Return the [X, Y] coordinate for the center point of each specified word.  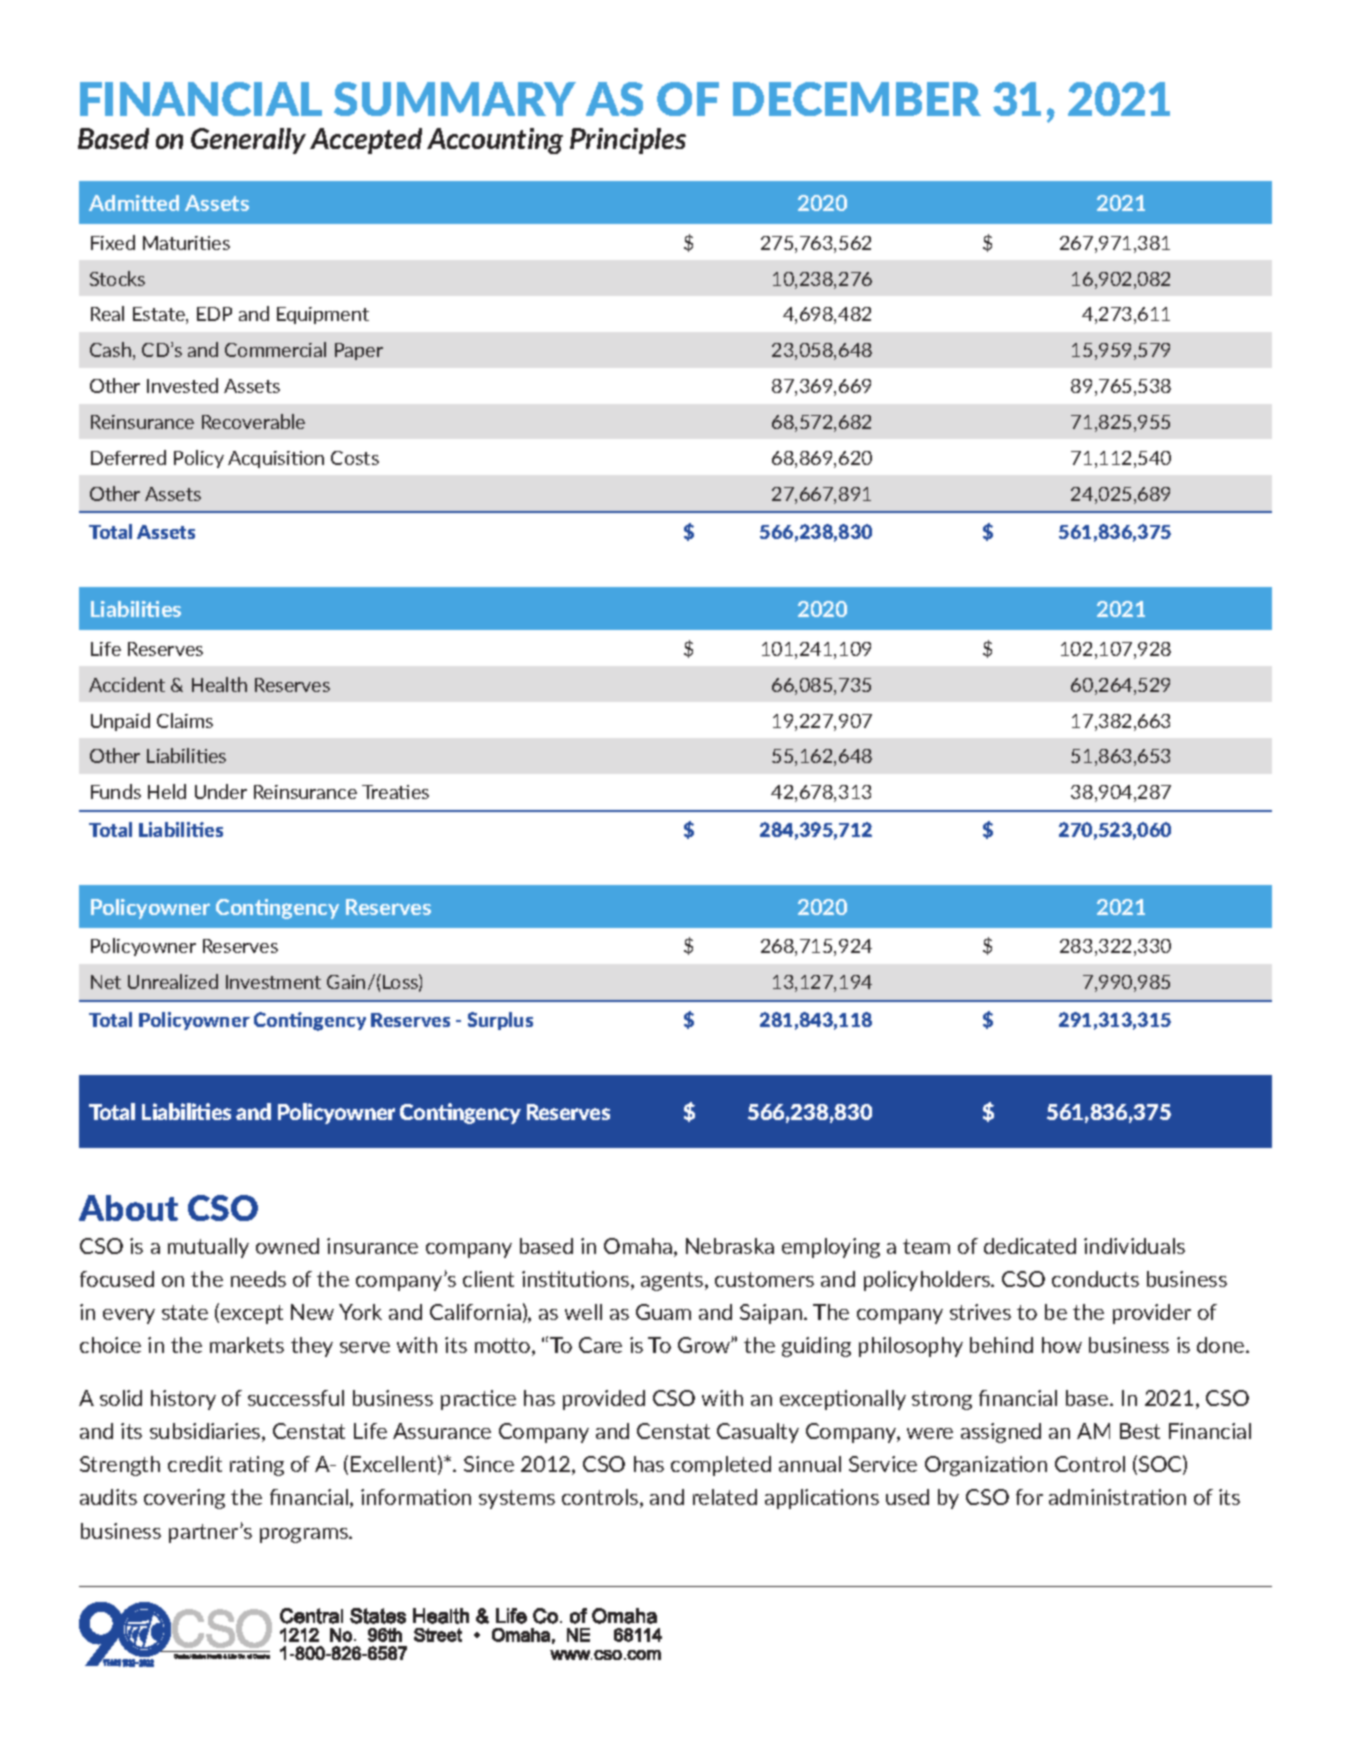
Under [221, 791]
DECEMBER [857, 99]
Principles [628, 141]
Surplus [500, 1021]
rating [257, 1466]
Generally [248, 141]
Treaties [395, 792]
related [725, 1497]
